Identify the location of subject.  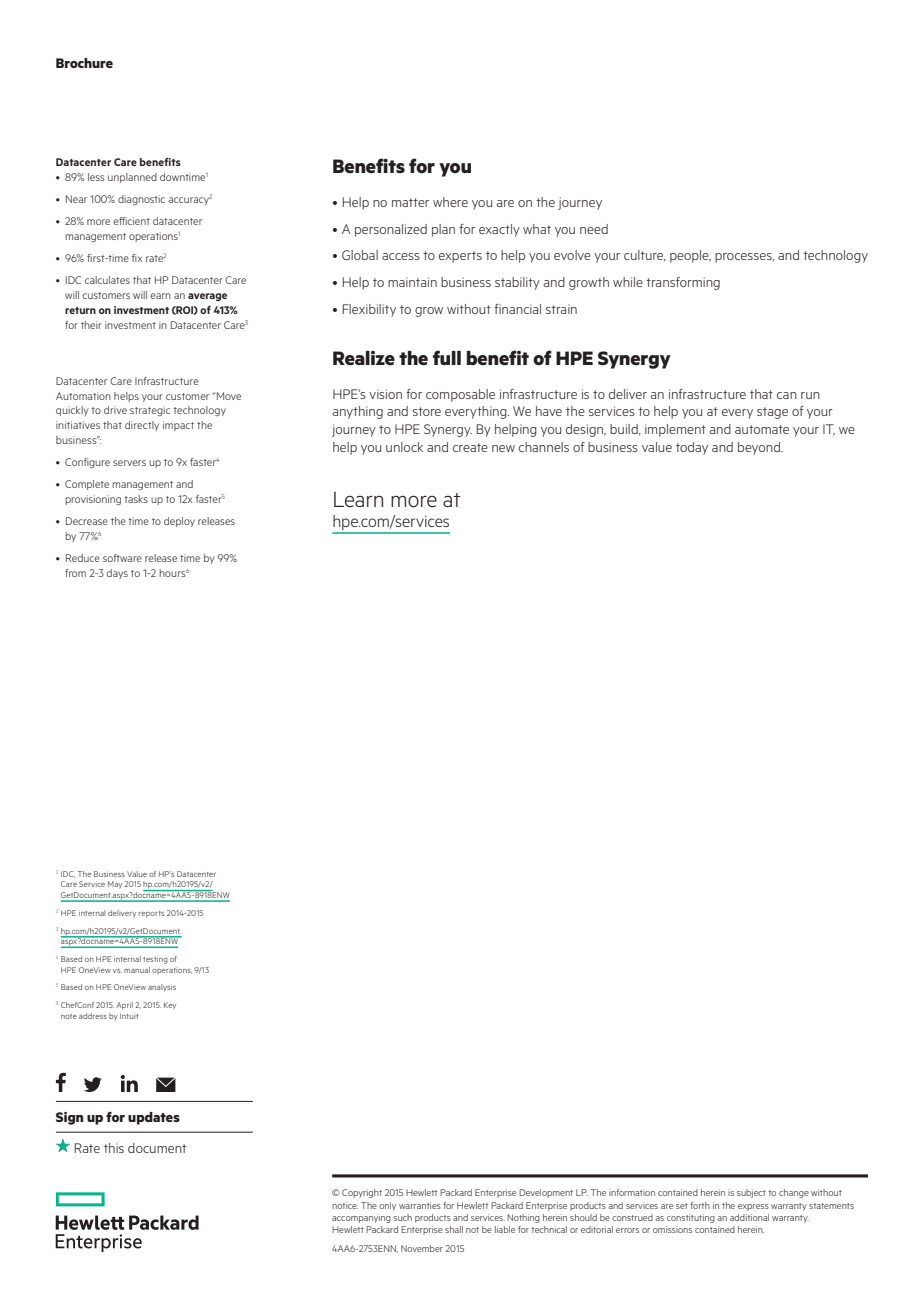
(751, 1193).
